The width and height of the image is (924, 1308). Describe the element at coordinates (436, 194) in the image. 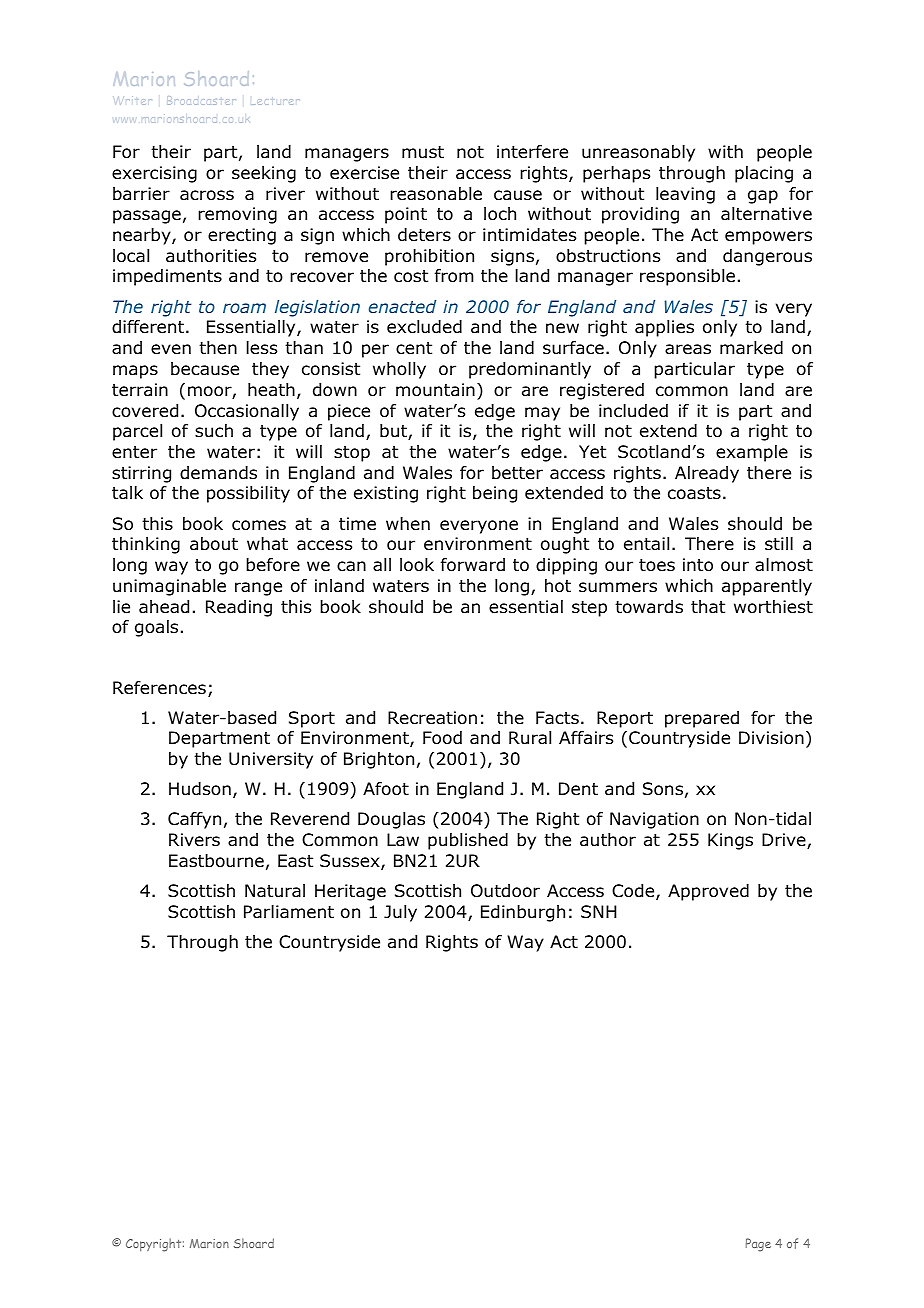

I see `reasonable` at that location.
